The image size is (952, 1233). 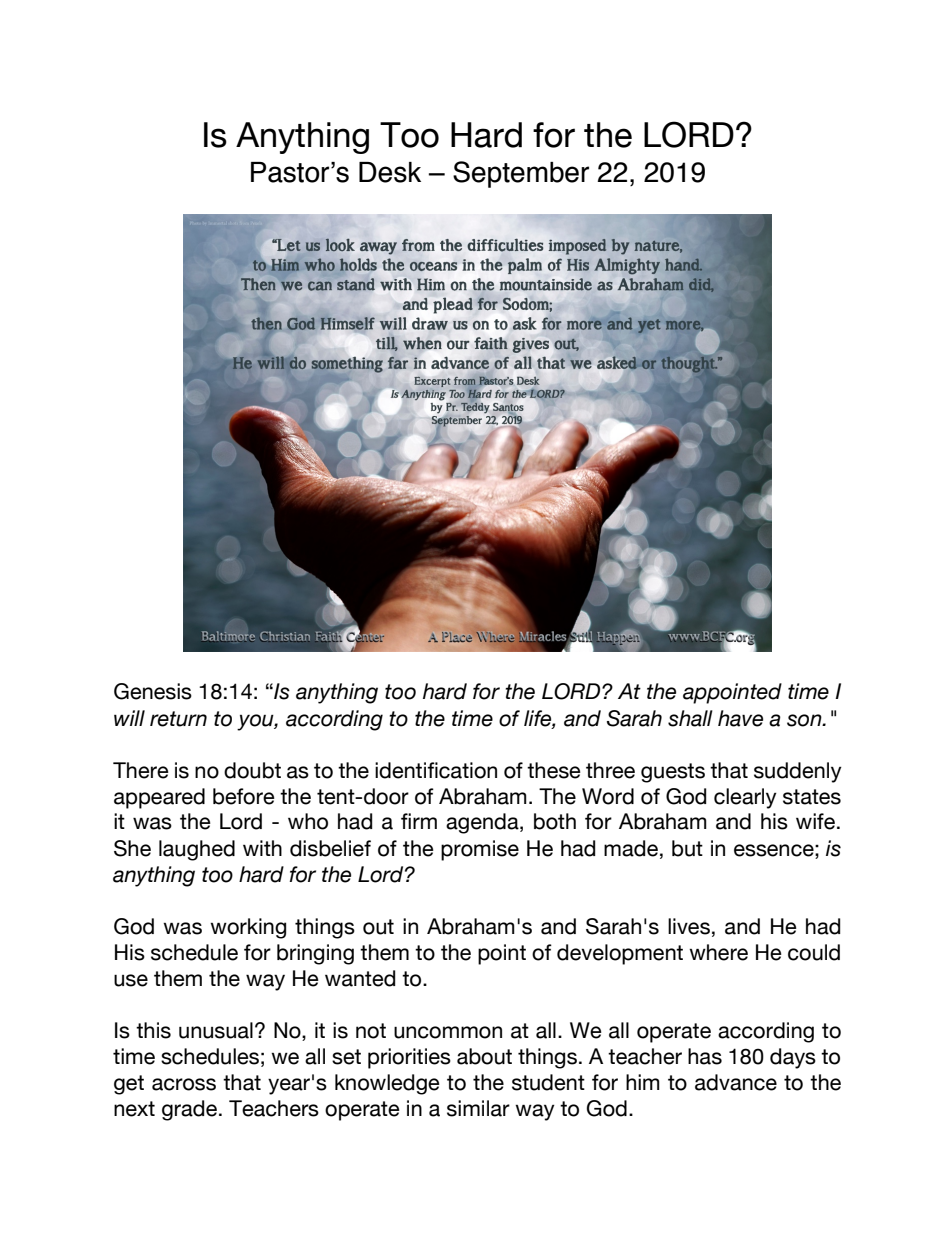 I want to click on advance, so click(x=736, y=1082).
